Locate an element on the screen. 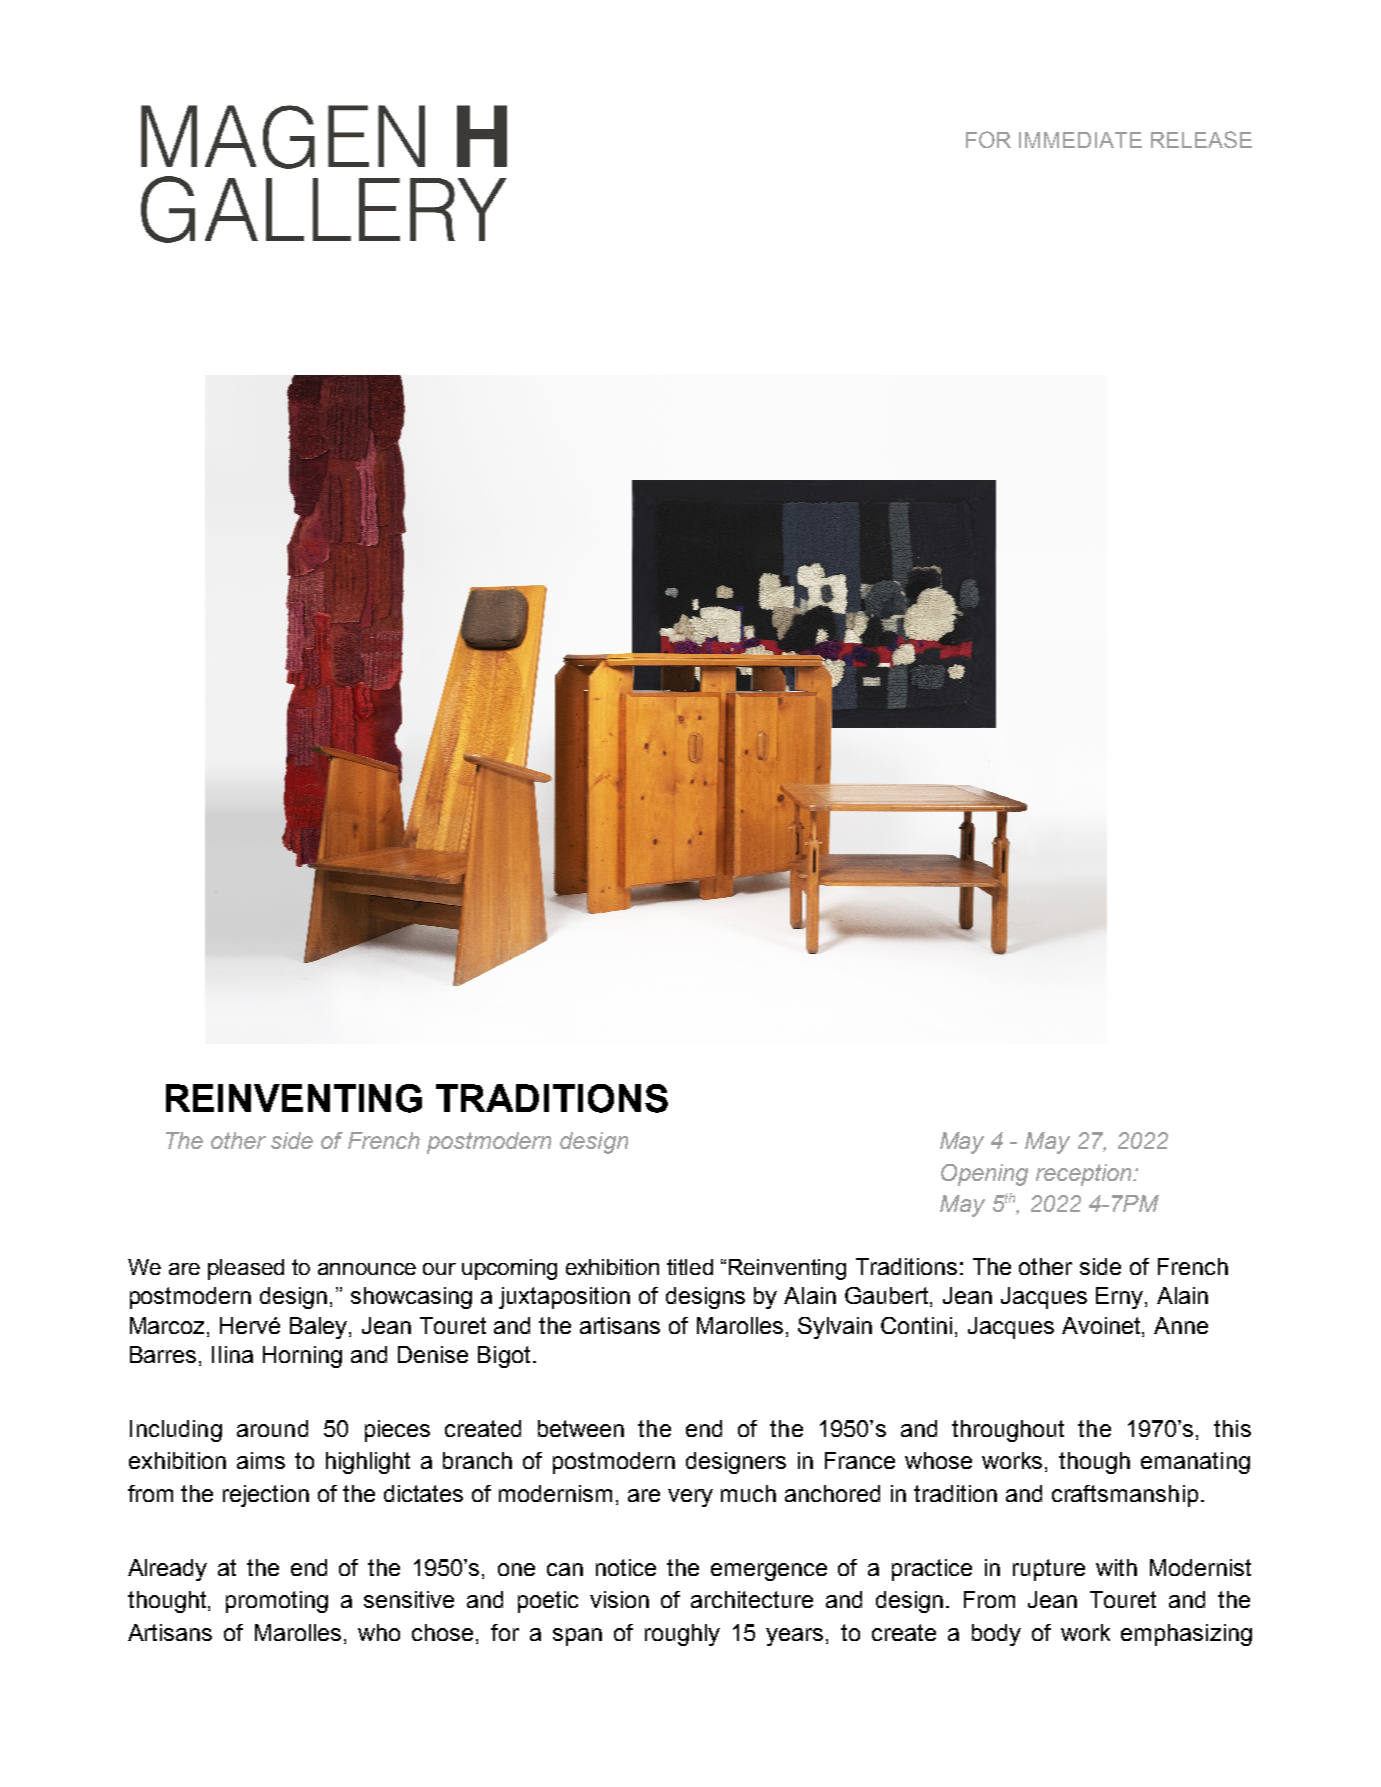 This screenshot has width=1381, height=1787. reception is located at coordinates (1085, 1175).
